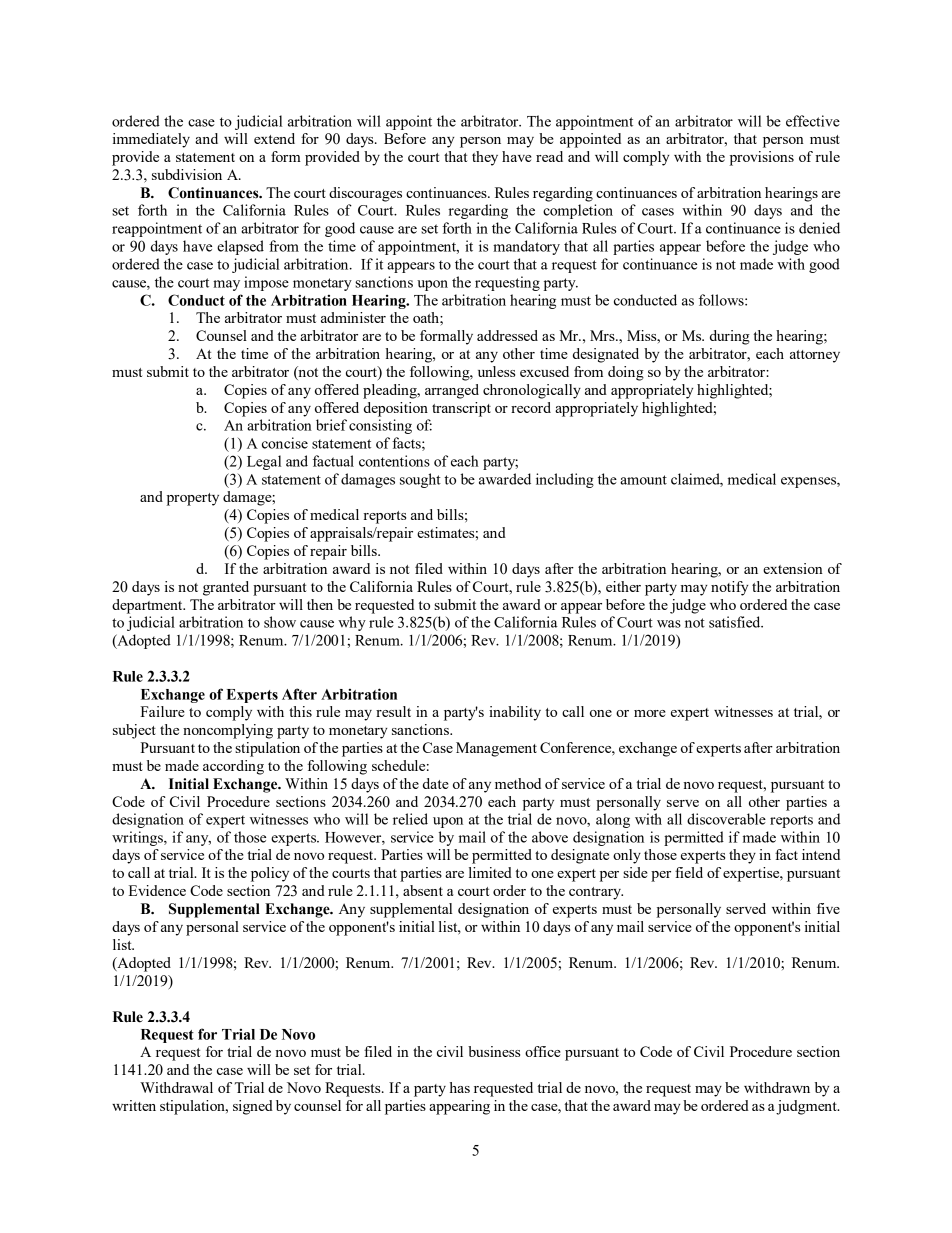 Image resolution: width=952 pixels, height=1233 pixels. I want to click on why, so click(352, 623).
